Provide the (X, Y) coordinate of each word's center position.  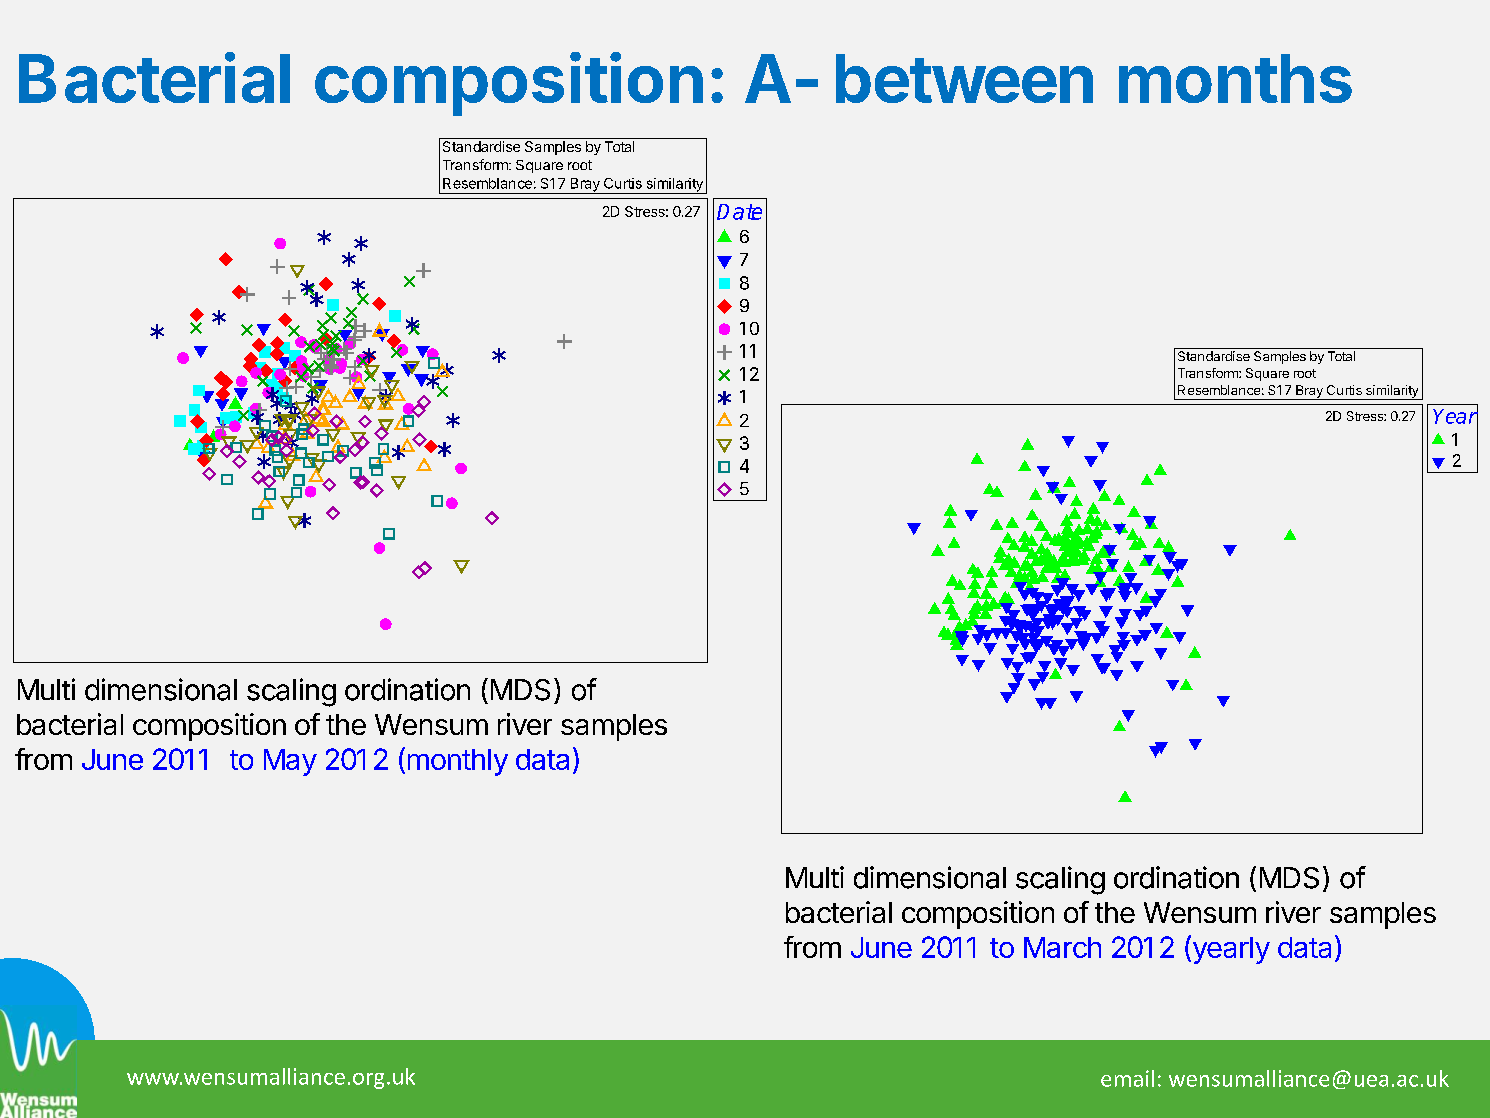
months (1235, 78)
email (1127, 1078)
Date (739, 212)
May (290, 762)
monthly (458, 762)
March (1062, 947)
